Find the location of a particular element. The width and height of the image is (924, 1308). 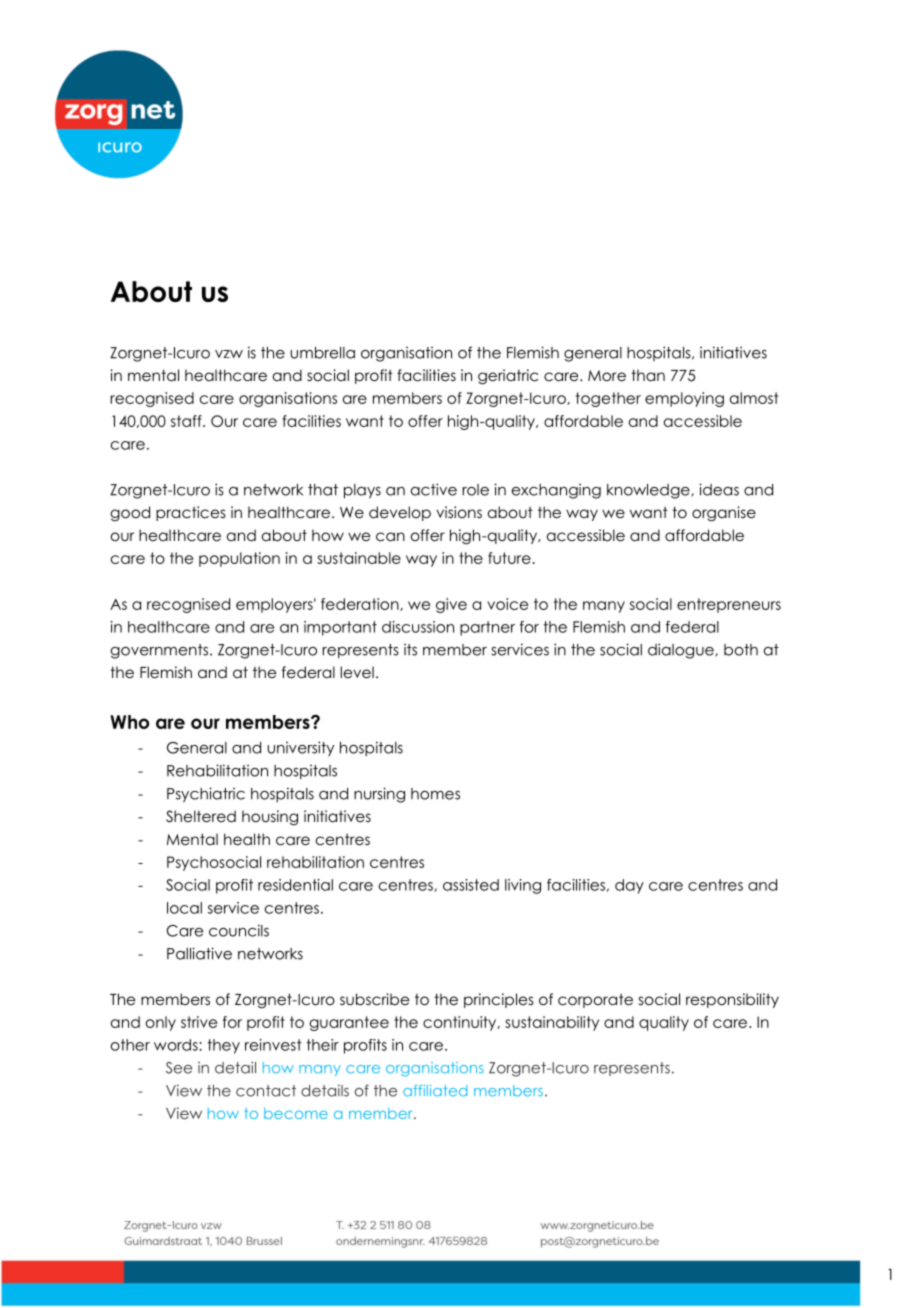

day is located at coordinates (629, 886).
